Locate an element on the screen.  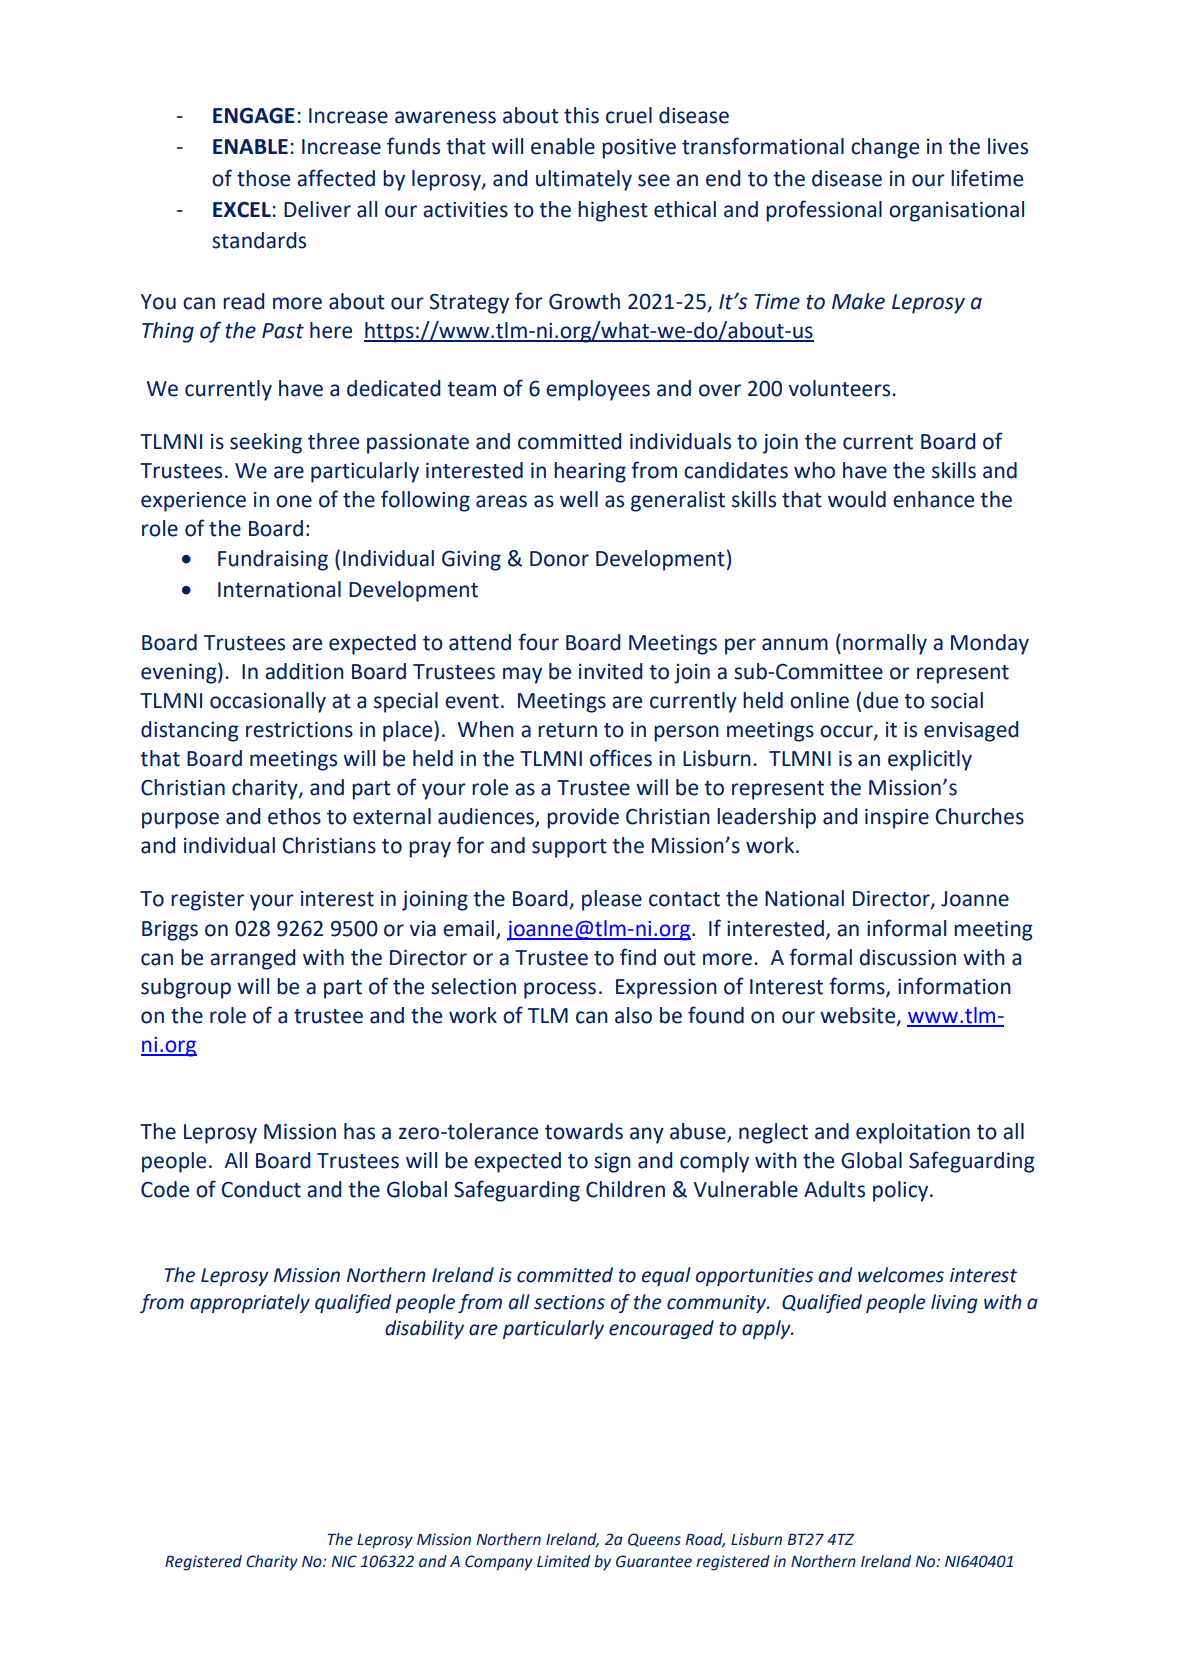
also is located at coordinates (633, 1015).
